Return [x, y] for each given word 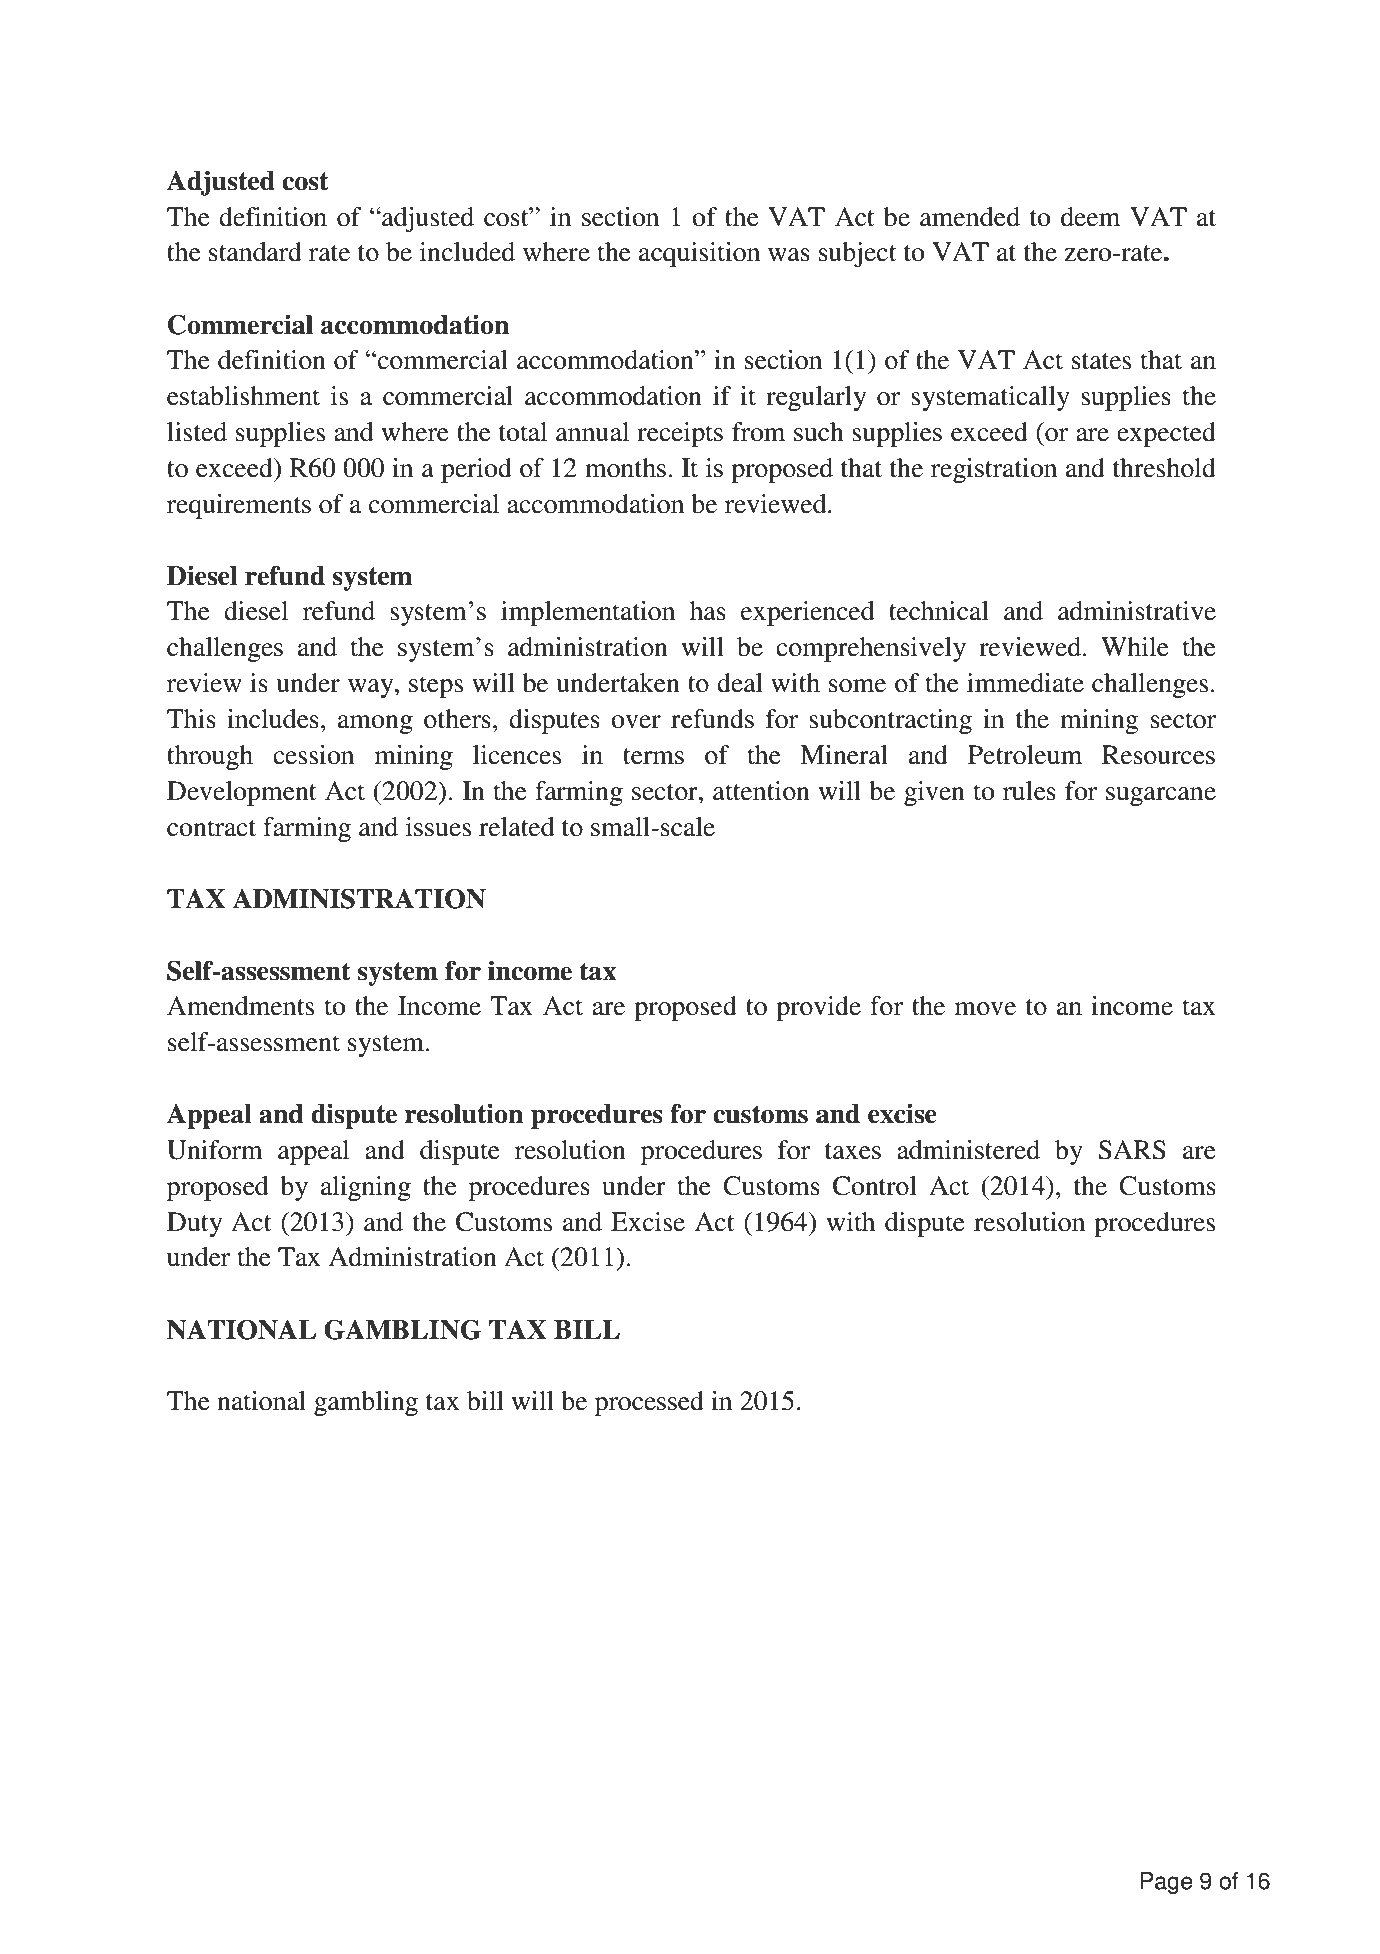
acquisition [699, 254]
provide [818, 1008]
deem [1090, 217]
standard [255, 252]
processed [649, 1403]
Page [1167, 1883]
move [985, 1009]
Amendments [240, 1006]
